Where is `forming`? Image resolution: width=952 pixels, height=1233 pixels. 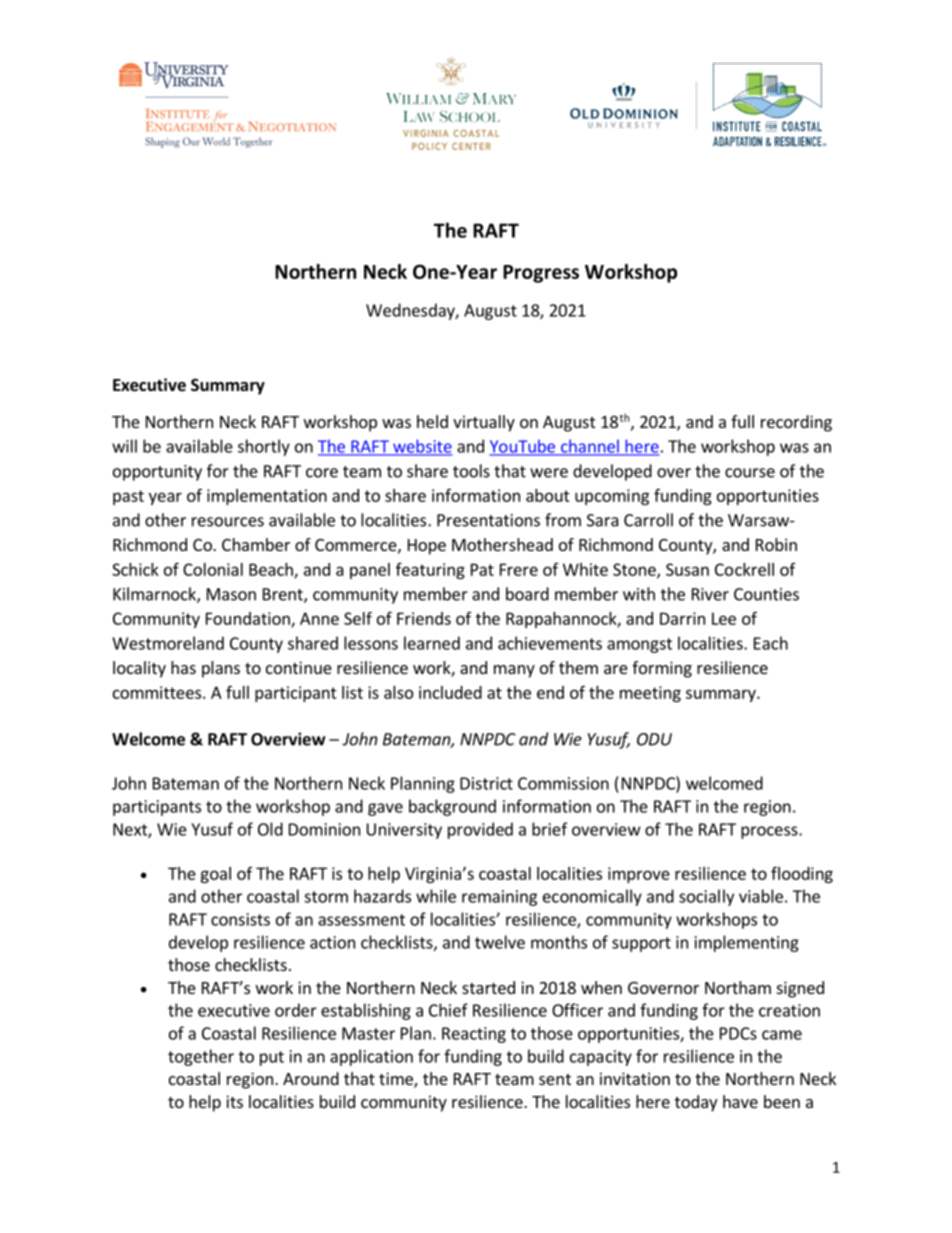
forming is located at coordinates (662, 669).
